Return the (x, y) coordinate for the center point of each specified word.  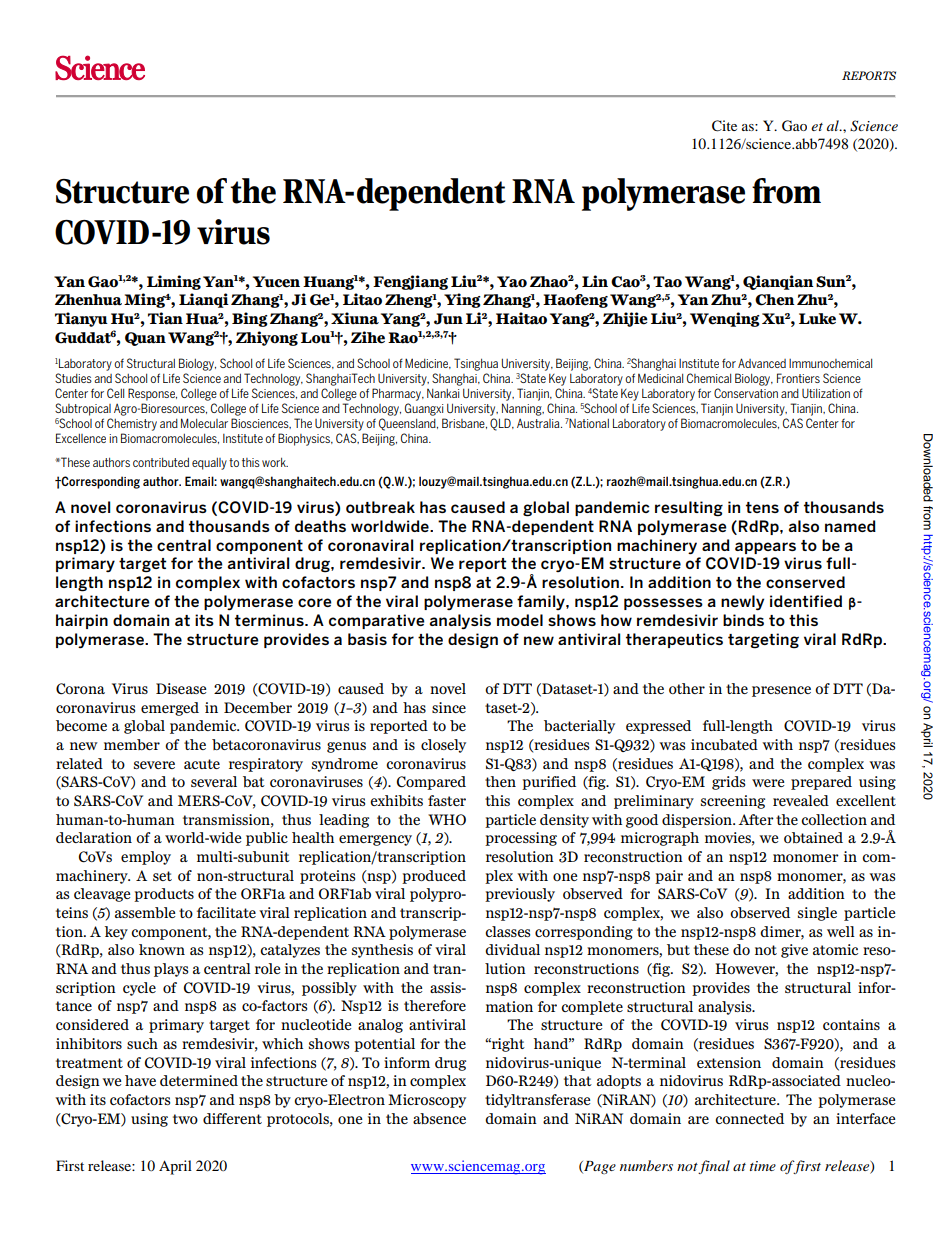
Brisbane (464, 423)
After (756, 819)
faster (447, 800)
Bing (250, 319)
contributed (161, 462)
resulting (689, 509)
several (214, 781)
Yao (512, 282)
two (185, 1119)
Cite (724, 126)
